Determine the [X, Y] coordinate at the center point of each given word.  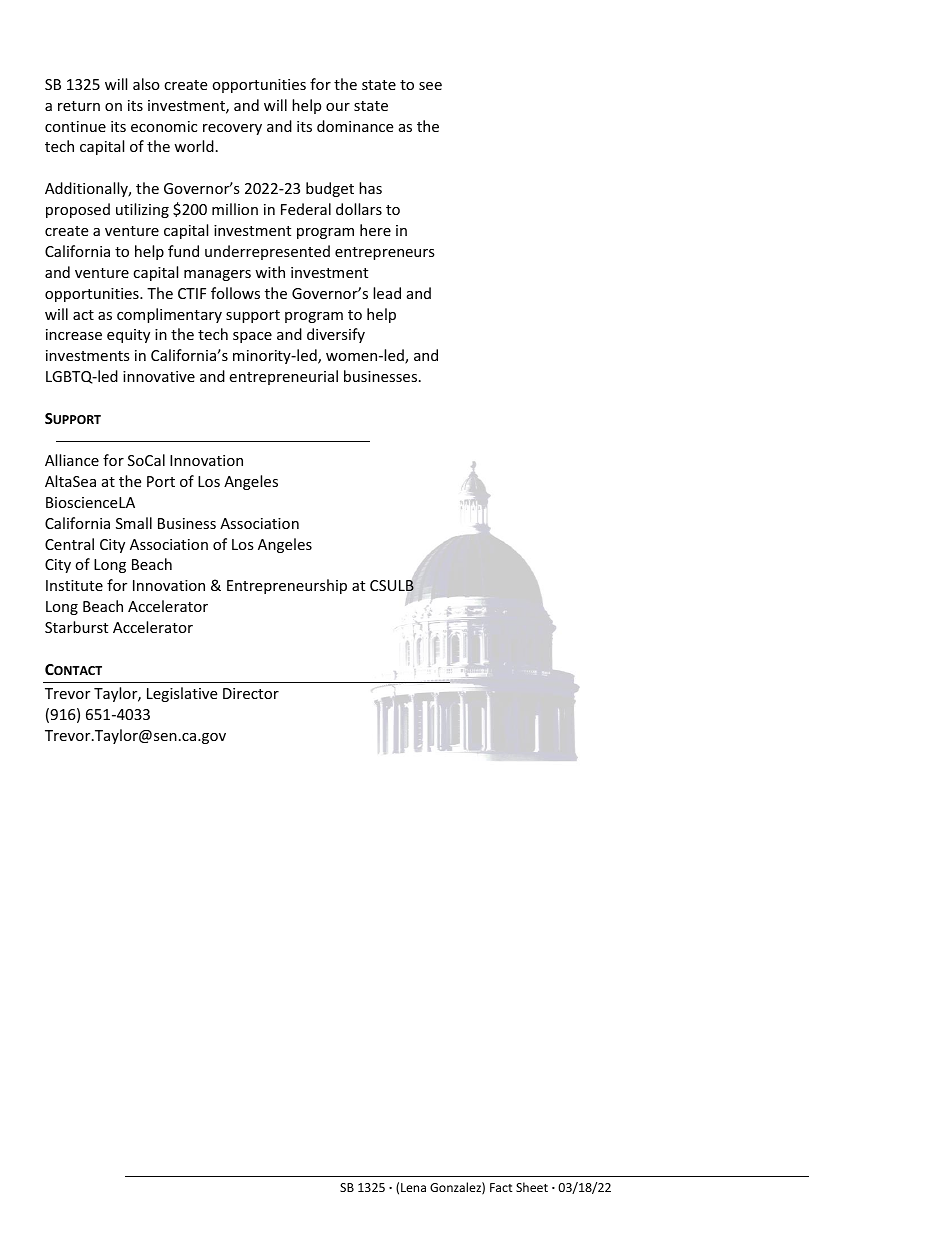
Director [251, 693]
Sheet [532, 1187]
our [338, 107]
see [430, 86]
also [146, 84]
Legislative [182, 694]
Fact [501, 1187]
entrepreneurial [283, 377]
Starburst [76, 627]
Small [134, 523]
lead [387, 293]
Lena [413, 1187]
